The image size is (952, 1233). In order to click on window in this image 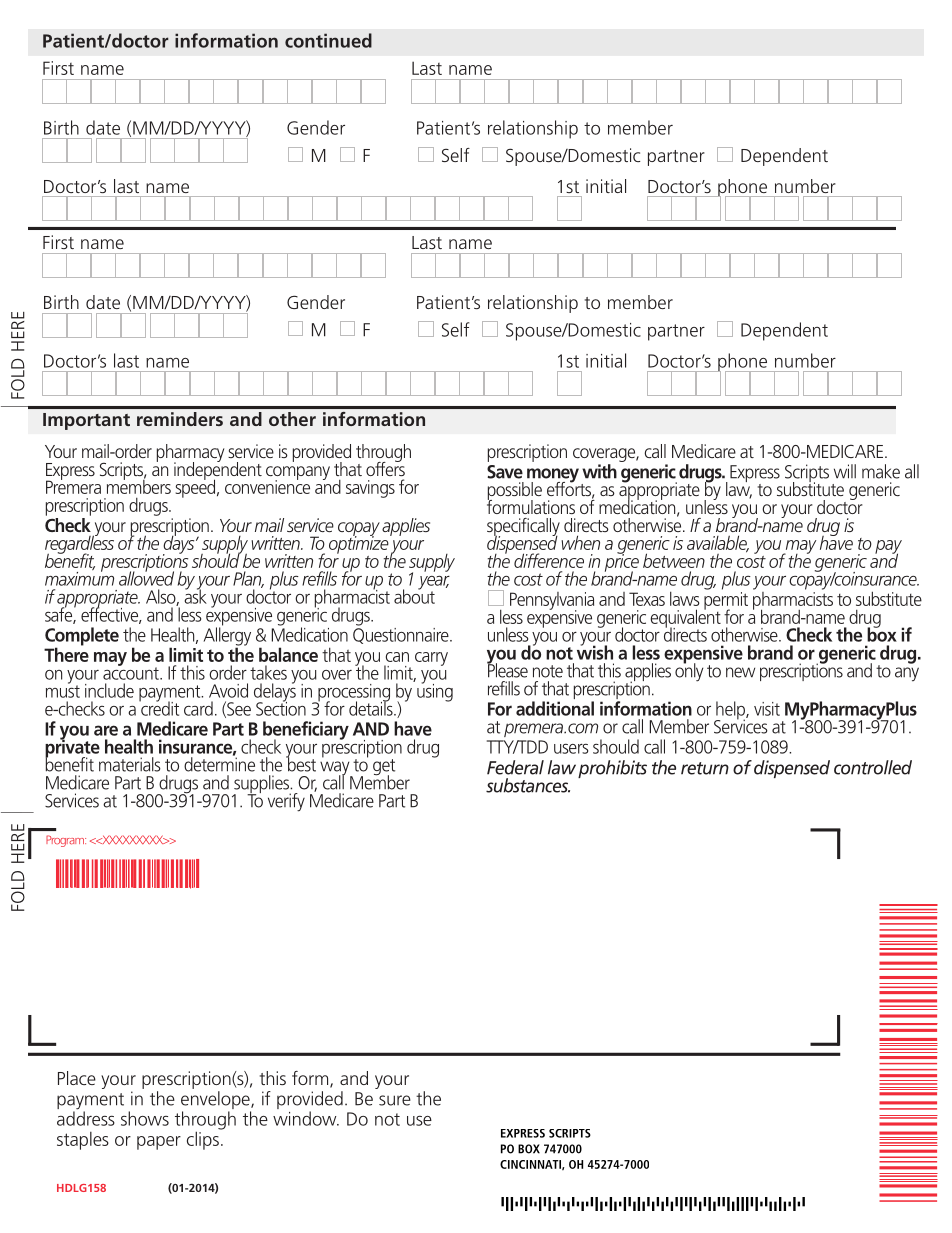, I will do `click(306, 1118)`.
